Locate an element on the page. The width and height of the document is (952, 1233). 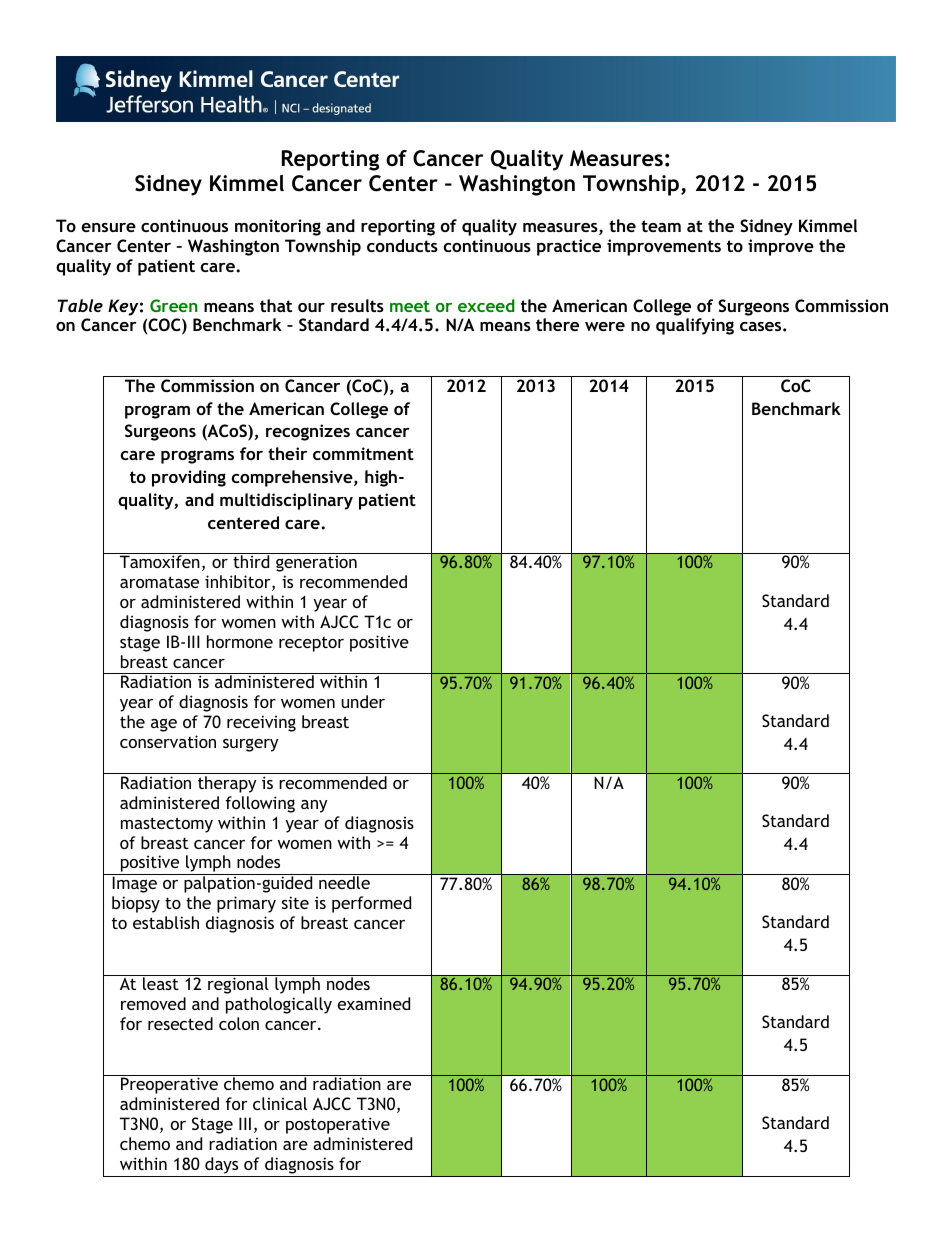
conservation is located at coordinates (168, 741).
